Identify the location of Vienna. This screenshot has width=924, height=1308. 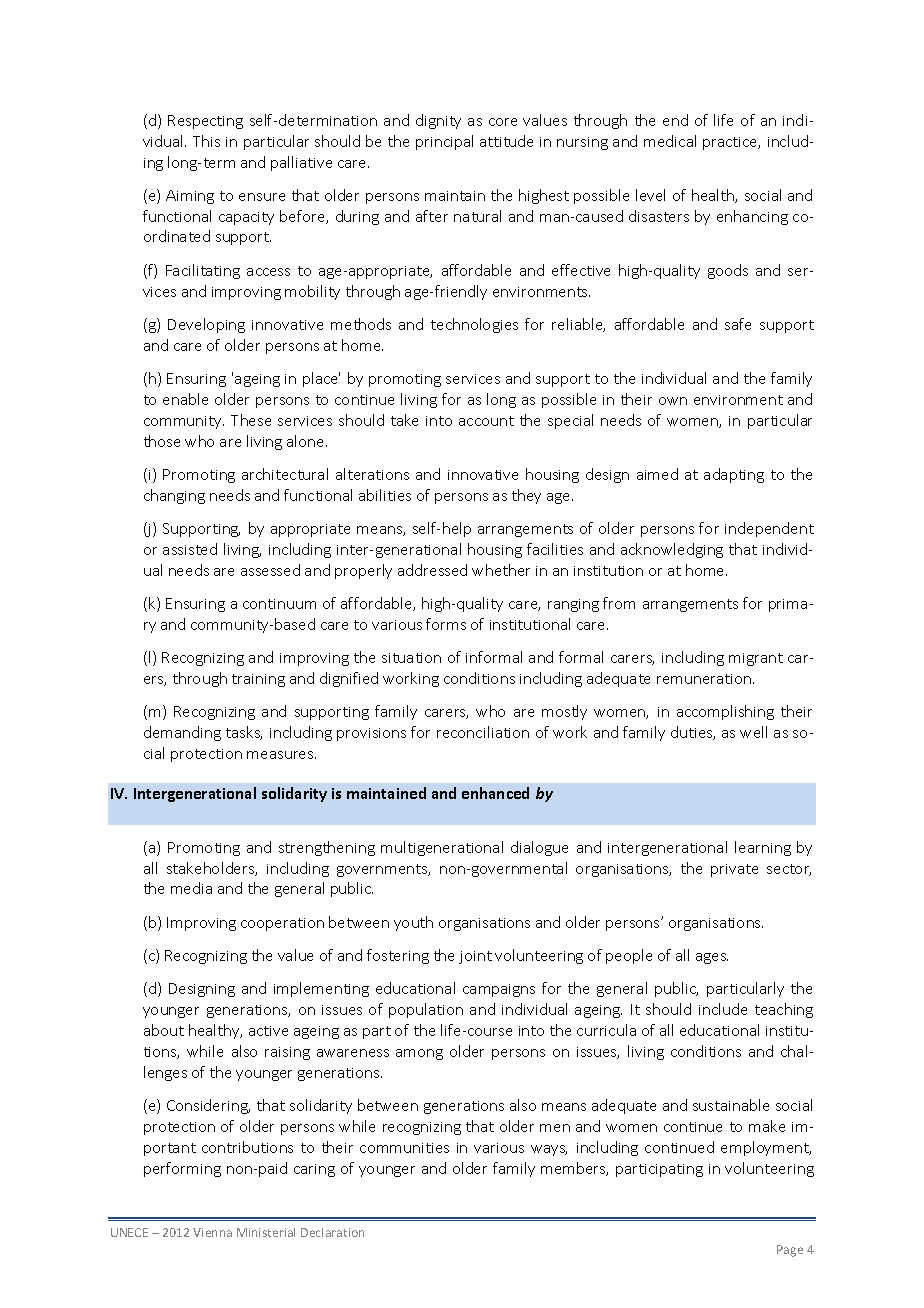
(212, 1232).
